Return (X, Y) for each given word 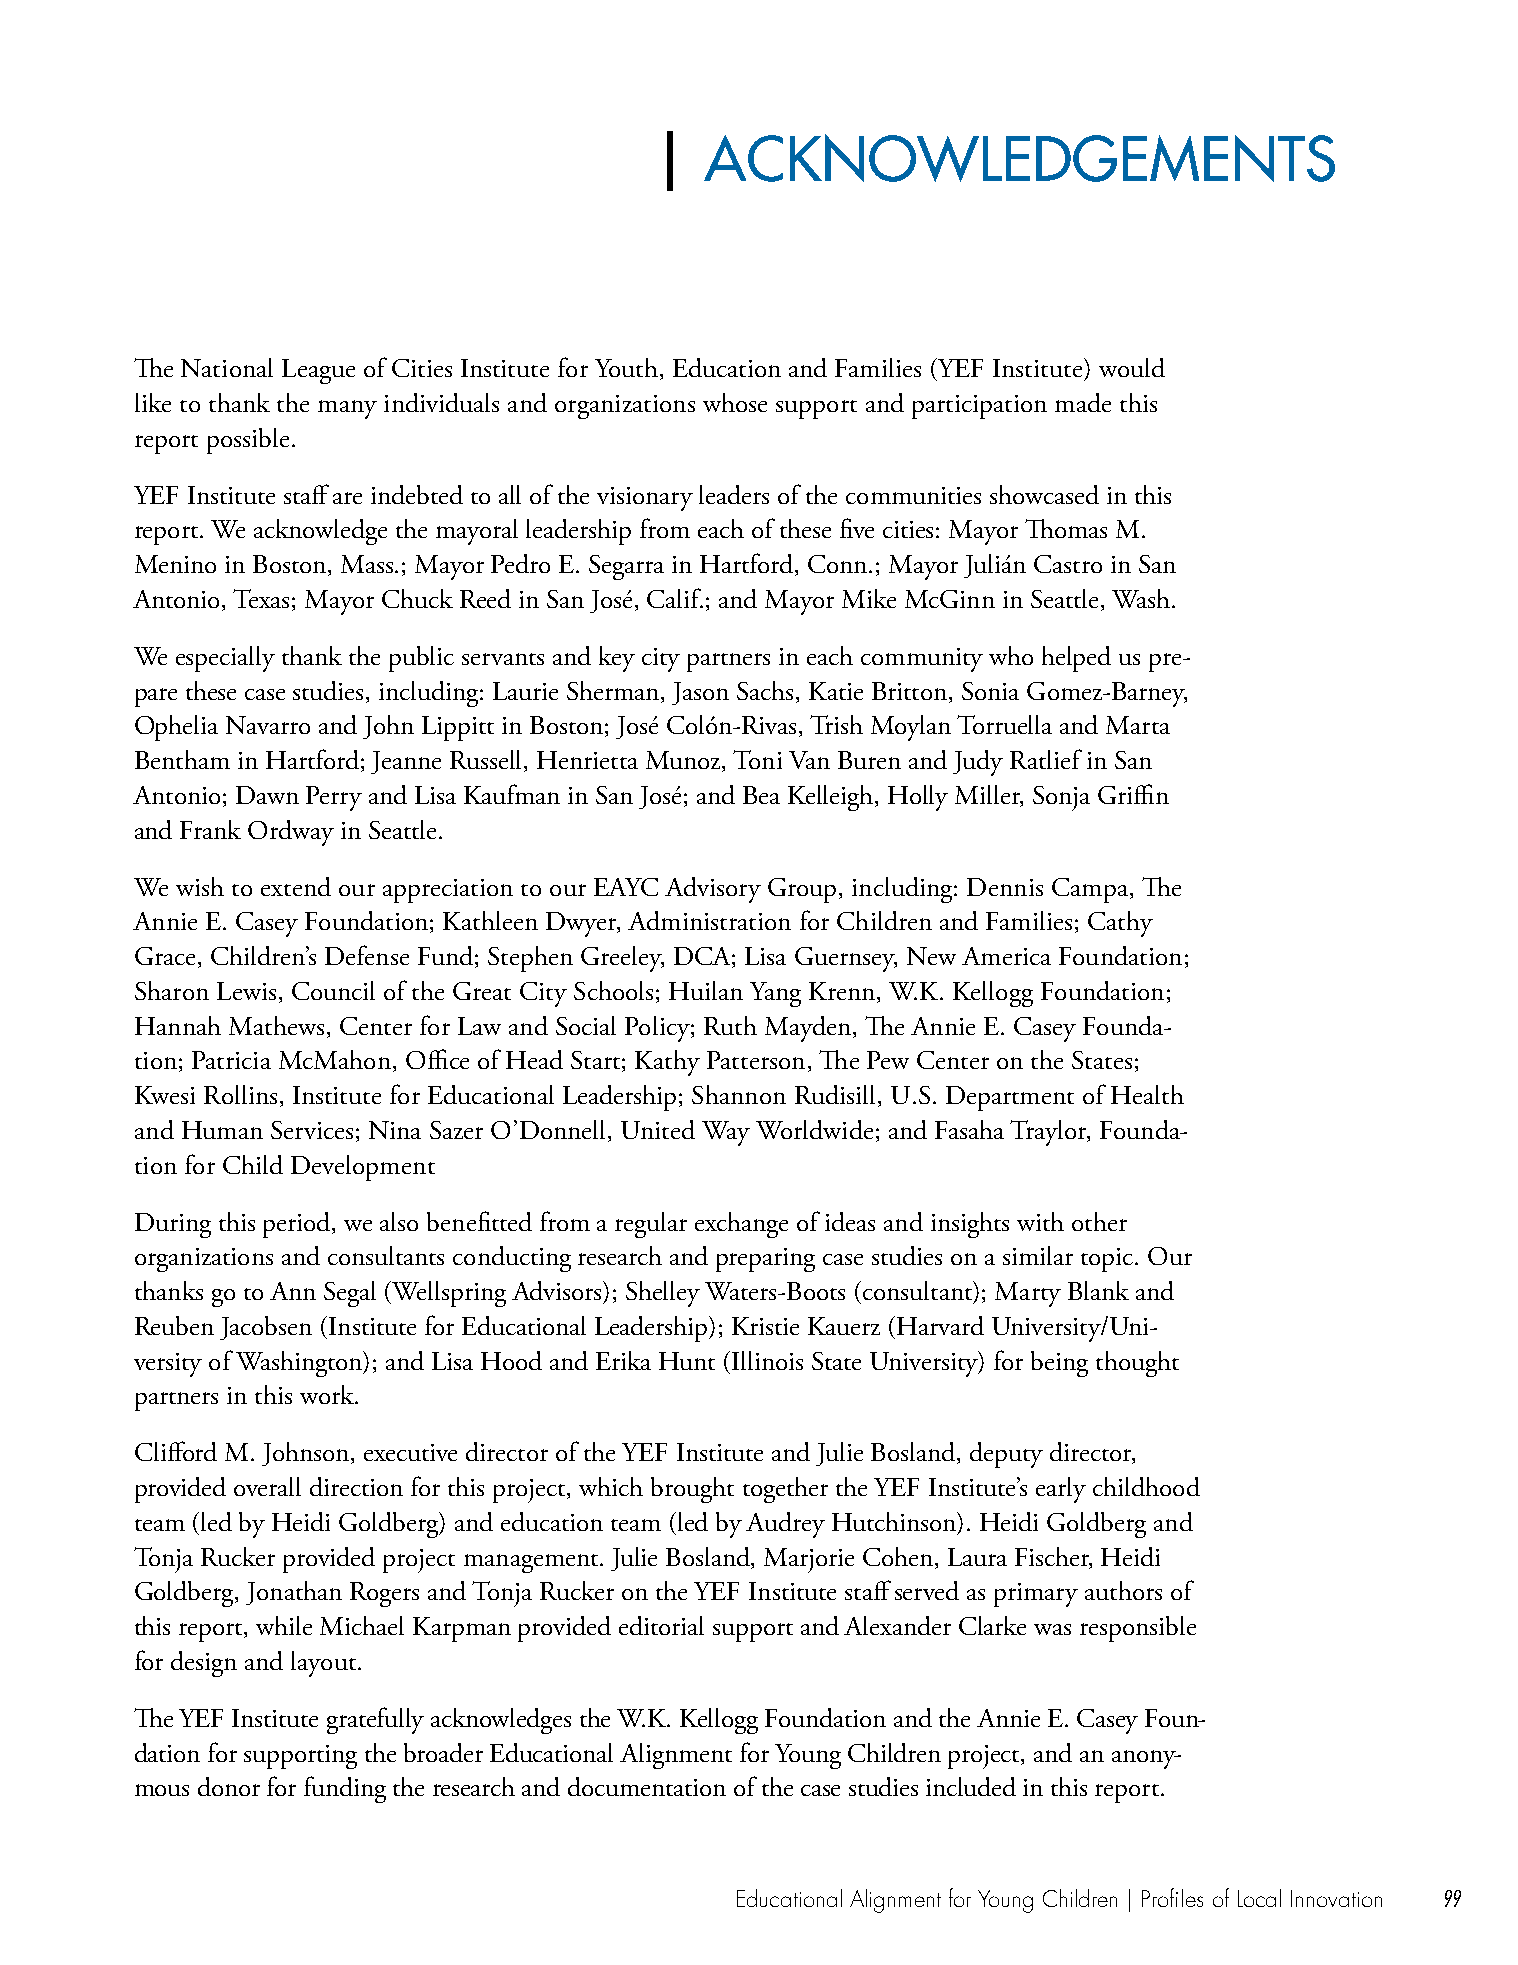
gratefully (375, 1720)
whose (735, 402)
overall (267, 1486)
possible (248, 441)
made (1083, 402)
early (1061, 1490)
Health (1147, 1094)
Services (312, 1130)
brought (692, 1490)
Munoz (684, 761)
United (658, 1129)
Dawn (267, 795)
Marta (1138, 725)
